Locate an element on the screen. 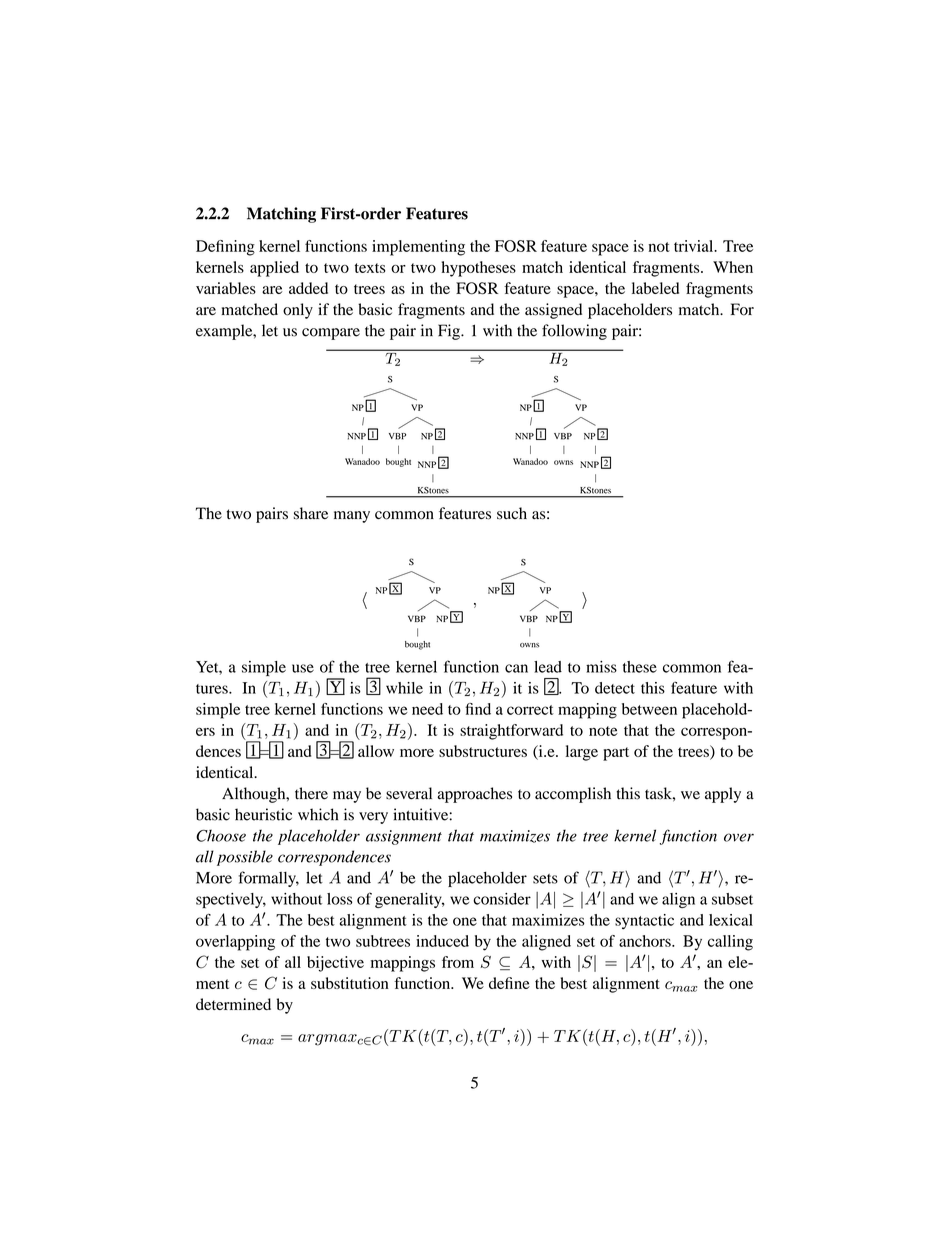 The width and height of the screenshot is (952, 1233). following is located at coordinates (574, 332).
